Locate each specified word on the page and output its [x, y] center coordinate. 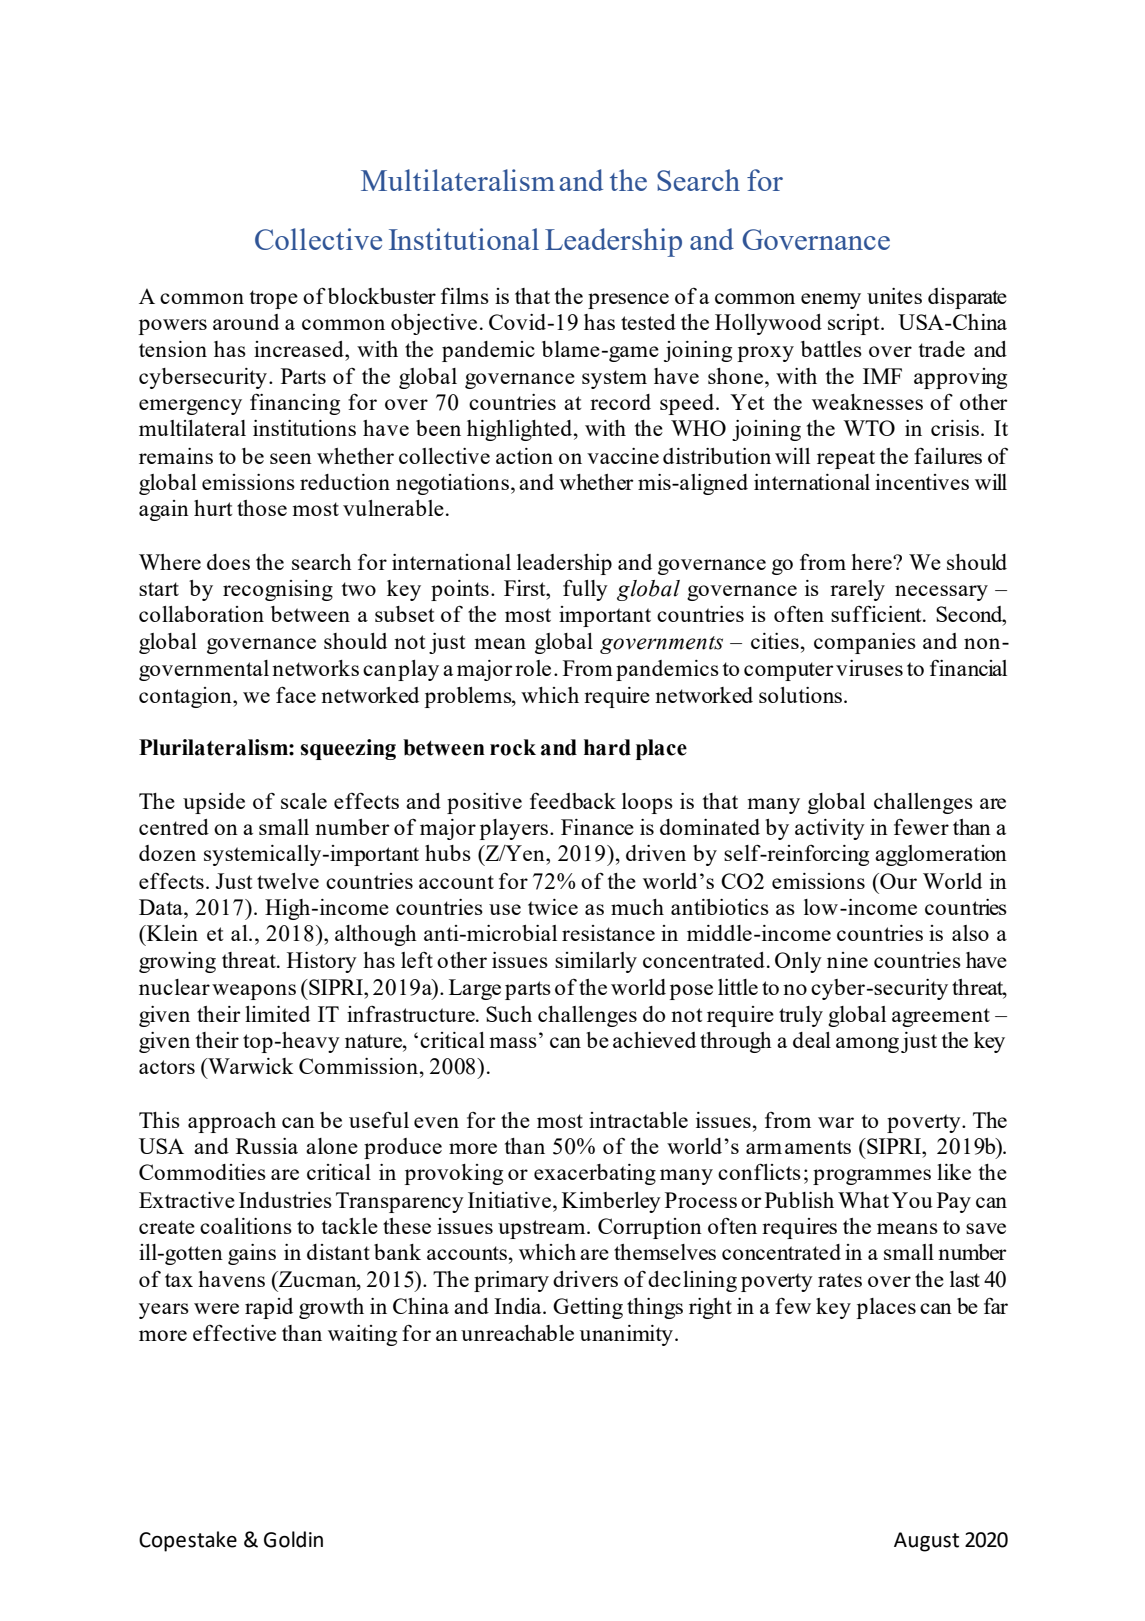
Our [897, 881]
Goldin [293, 1539]
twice [553, 907]
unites [894, 296]
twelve [288, 881]
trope [274, 299]
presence [628, 301]
